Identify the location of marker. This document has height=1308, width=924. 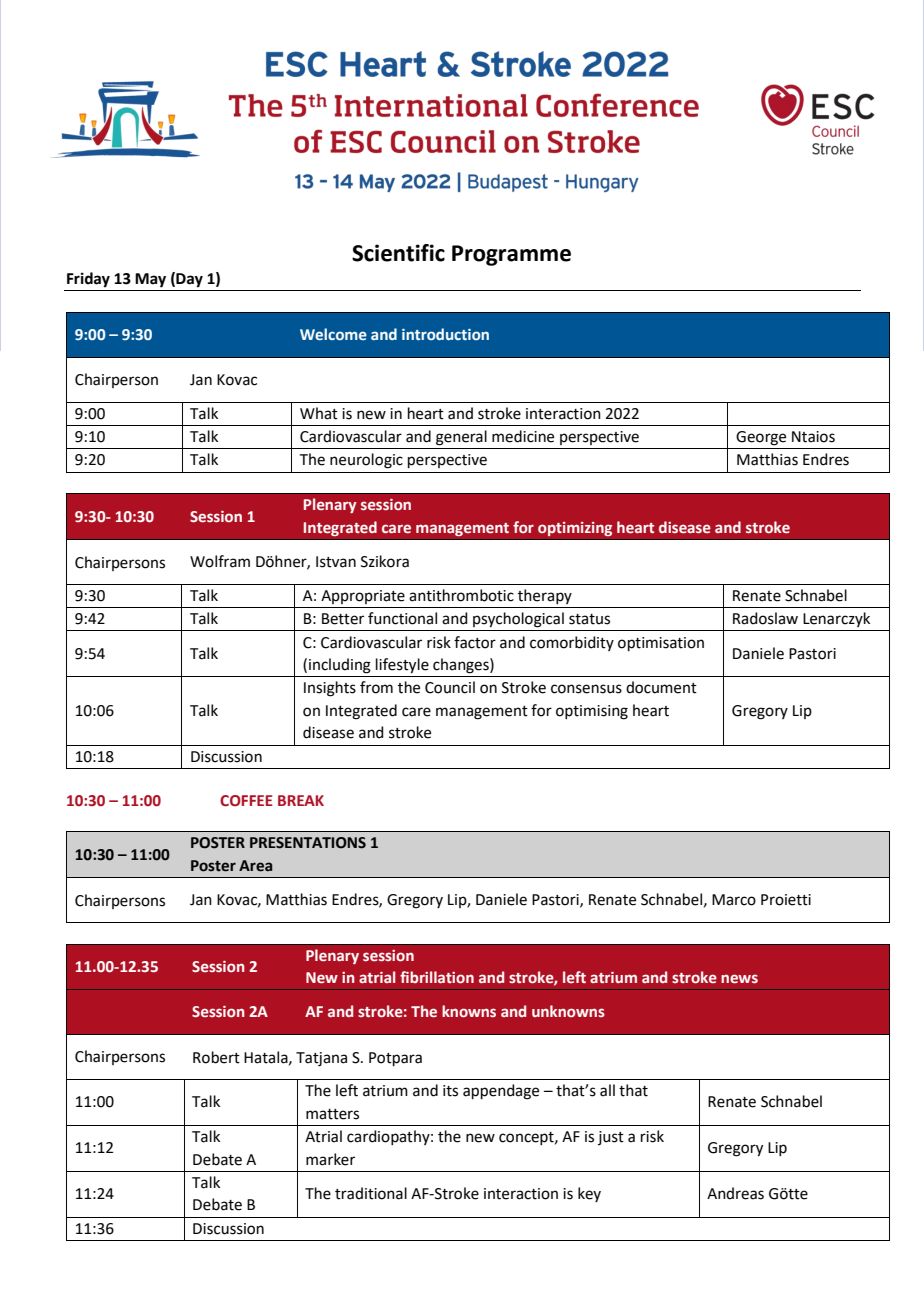
(330, 1159).
